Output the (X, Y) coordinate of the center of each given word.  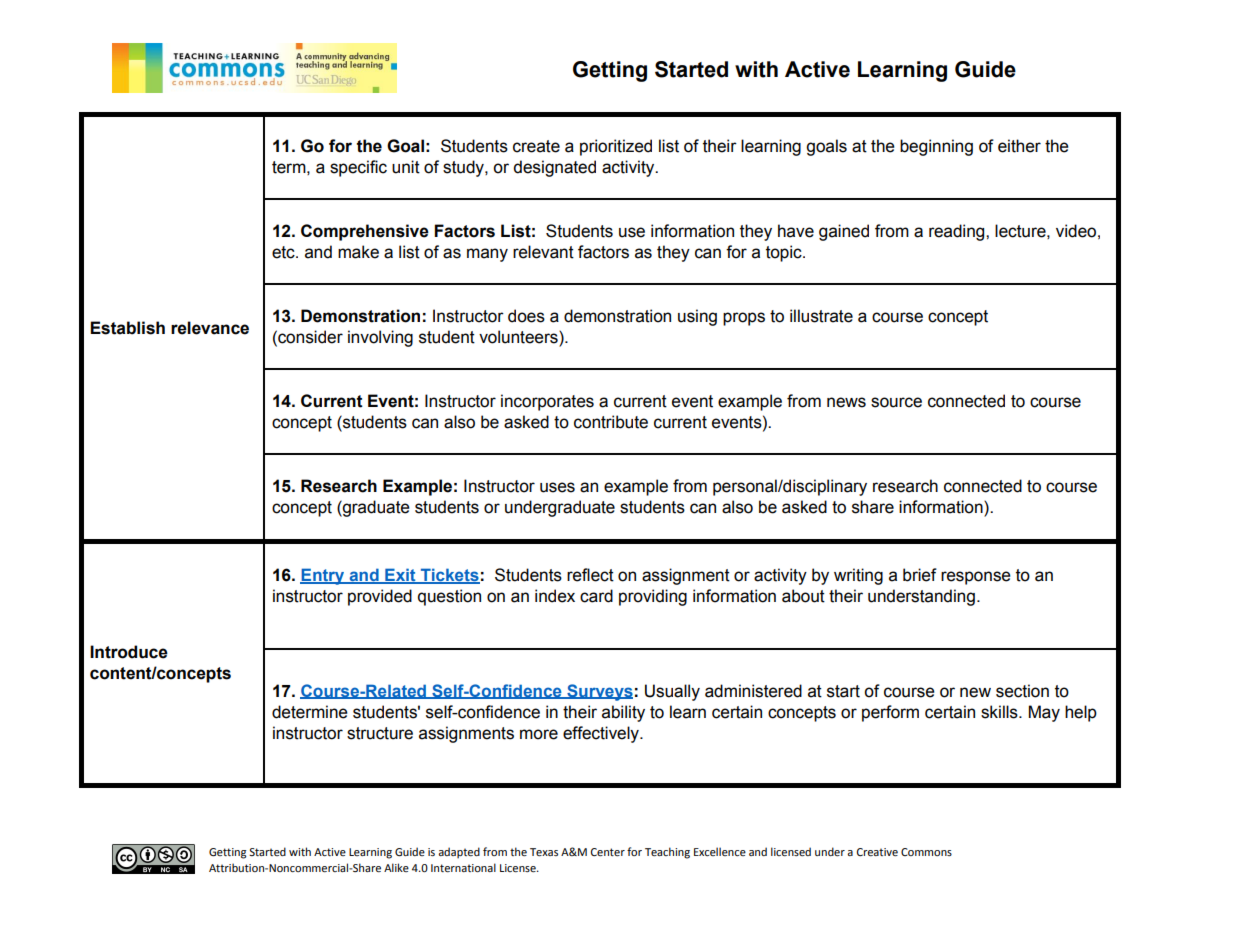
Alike (396, 867)
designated (554, 168)
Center (608, 852)
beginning (936, 147)
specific (358, 168)
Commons (926, 852)
